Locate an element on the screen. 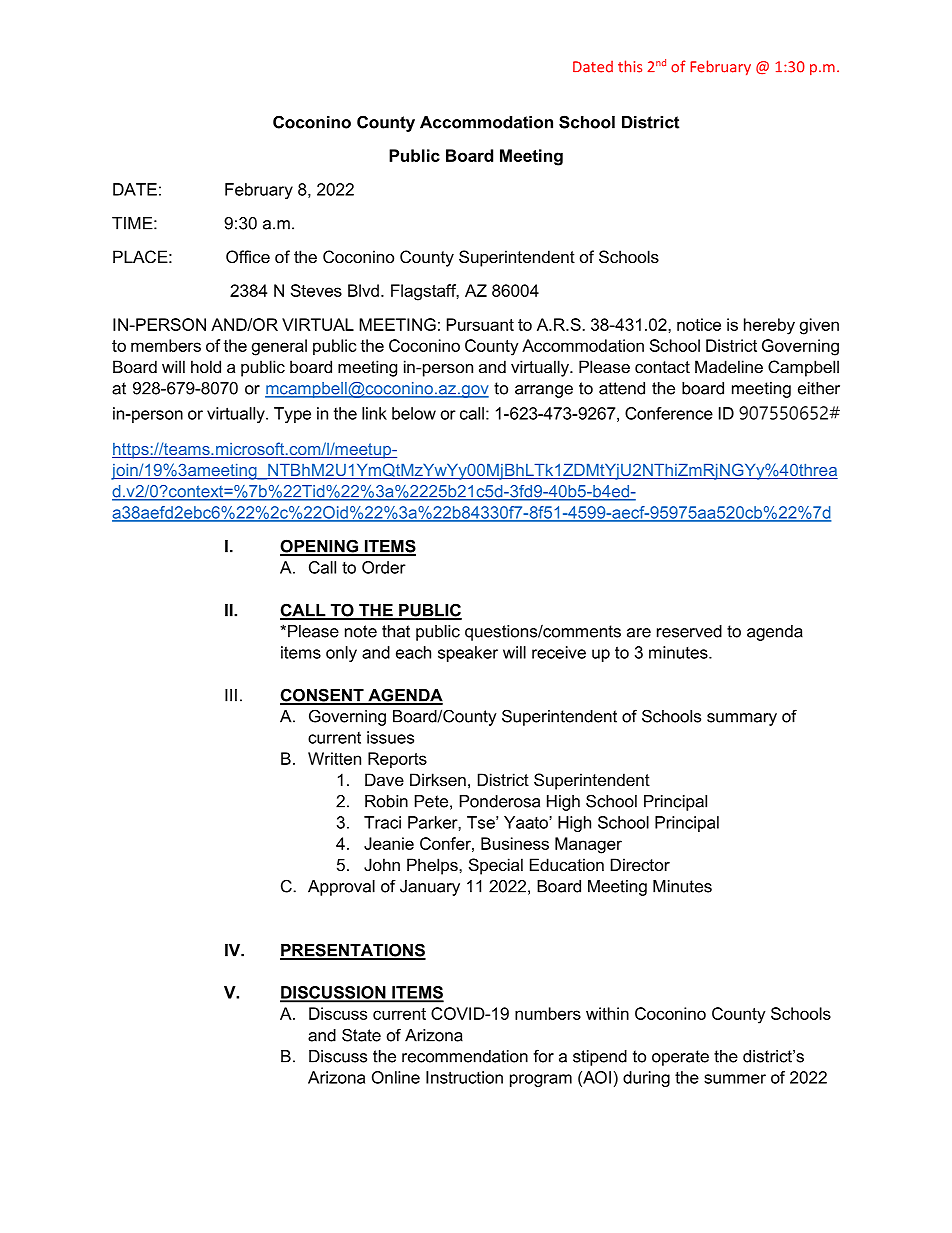  Director is located at coordinates (640, 864).
